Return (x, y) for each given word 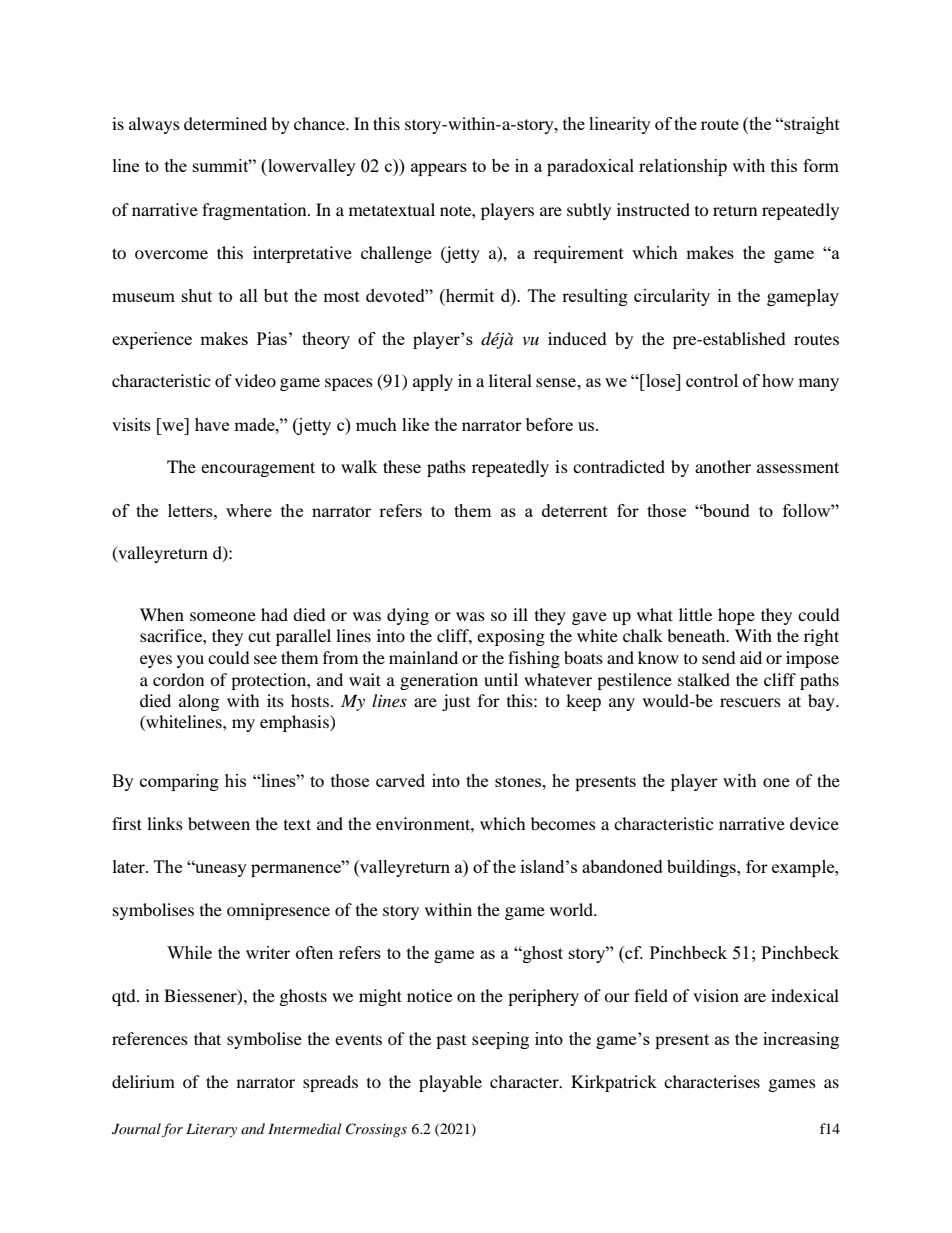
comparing (179, 782)
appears (439, 169)
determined (225, 123)
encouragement (258, 469)
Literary (211, 1130)
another (723, 466)
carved (400, 780)
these (402, 466)
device (814, 823)
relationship (683, 167)
